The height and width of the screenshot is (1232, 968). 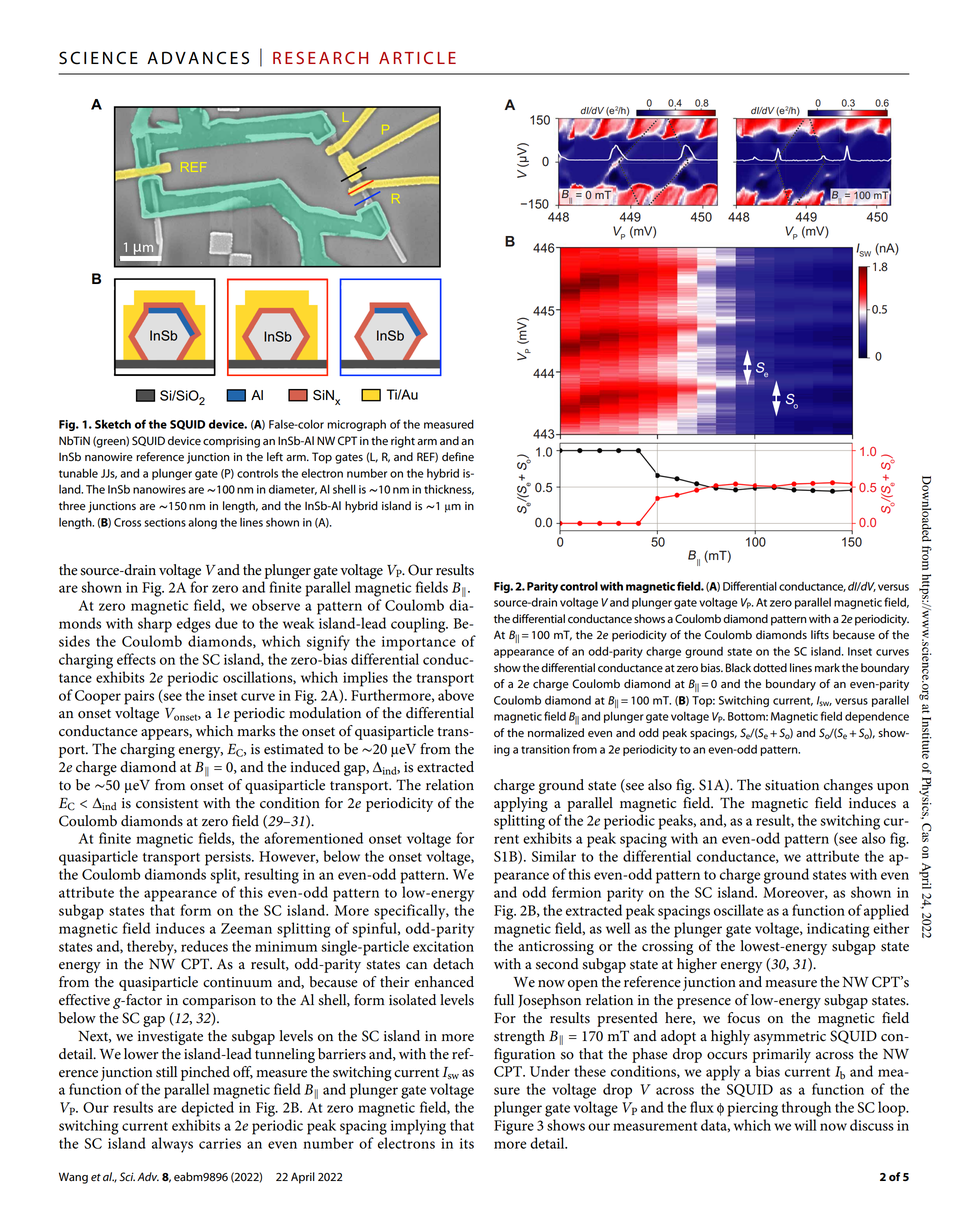 What do you see at coordinates (805, 1125) in the screenshot?
I see `will` at bounding box center [805, 1125].
